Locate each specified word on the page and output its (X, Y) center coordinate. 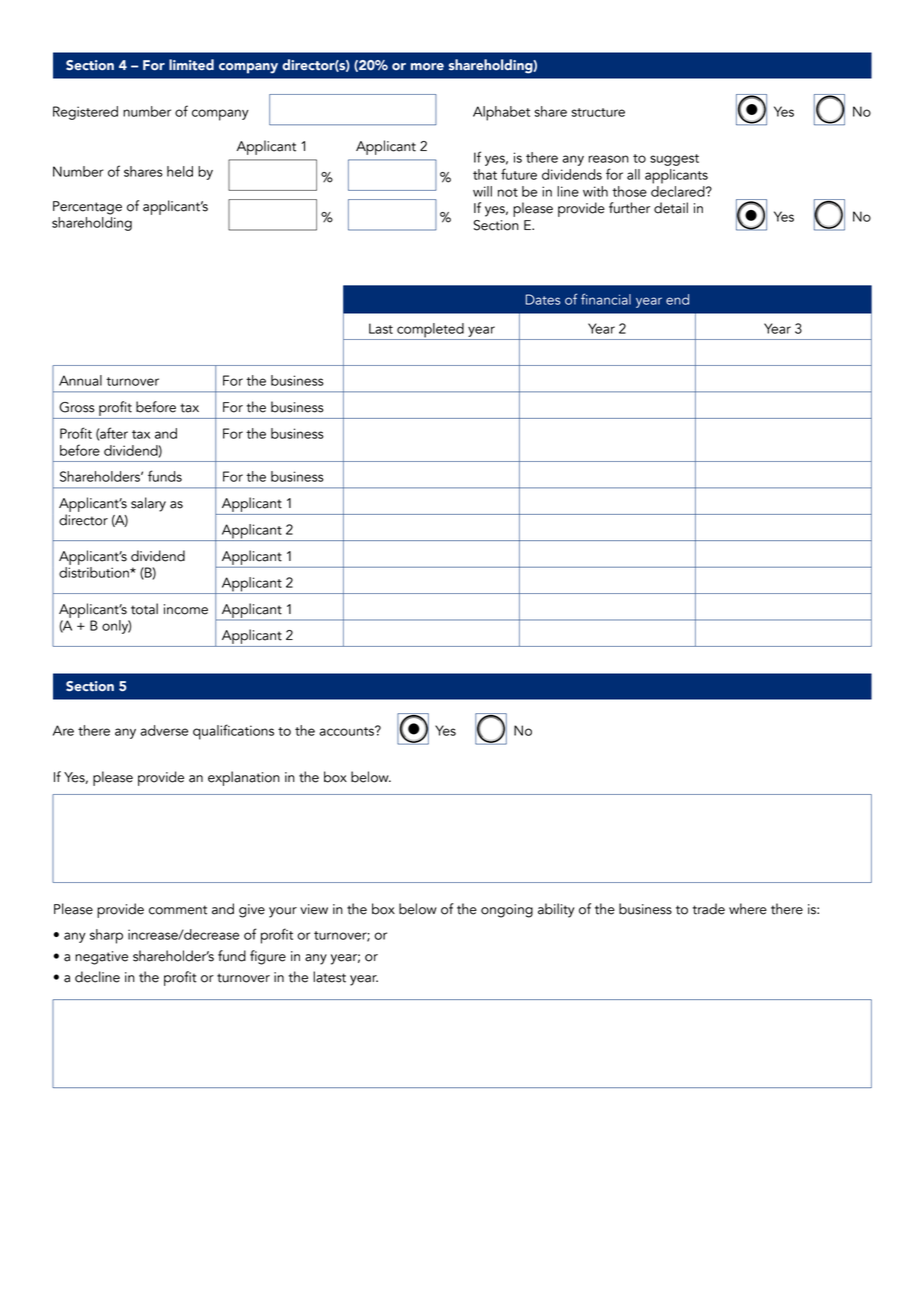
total (144, 609)
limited (191, 65)
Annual (80, 380)
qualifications (233, 732)
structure (598, 112)
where (748, 909)
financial (606, 299)
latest (329, 977)
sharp (106, 936)
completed (430, 331)
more (427, 67)
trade (708, 909)
